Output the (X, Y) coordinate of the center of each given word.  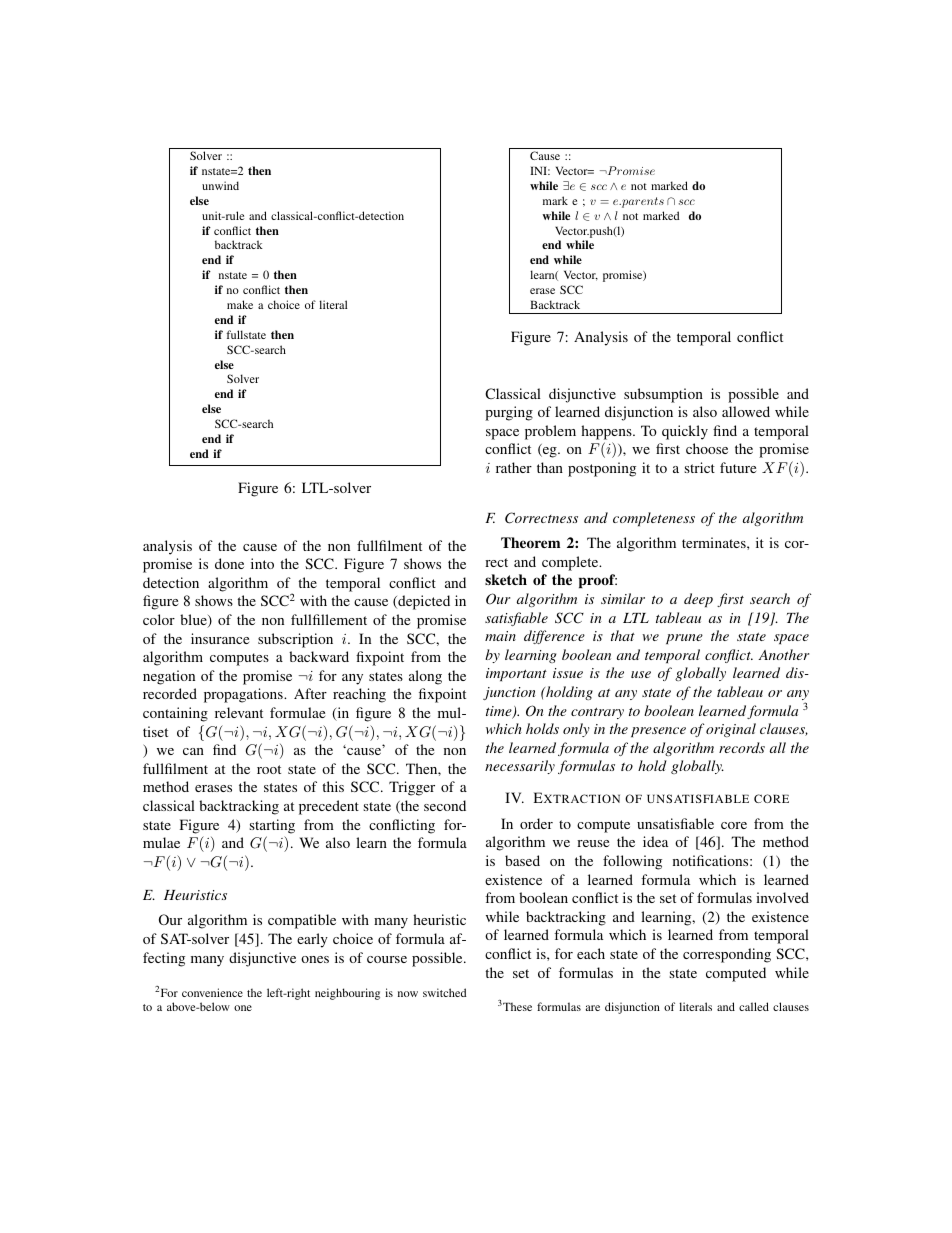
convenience (212, 992)
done (229, 563)
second (445, 805)
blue (194, 621)
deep (698, 600)
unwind (220, 185)
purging (509, 413)
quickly (685, 432)
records (742, 747)
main (500, 636)
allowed (746, 411)
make (240, 304)
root (269, 769)
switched (445, 992)
